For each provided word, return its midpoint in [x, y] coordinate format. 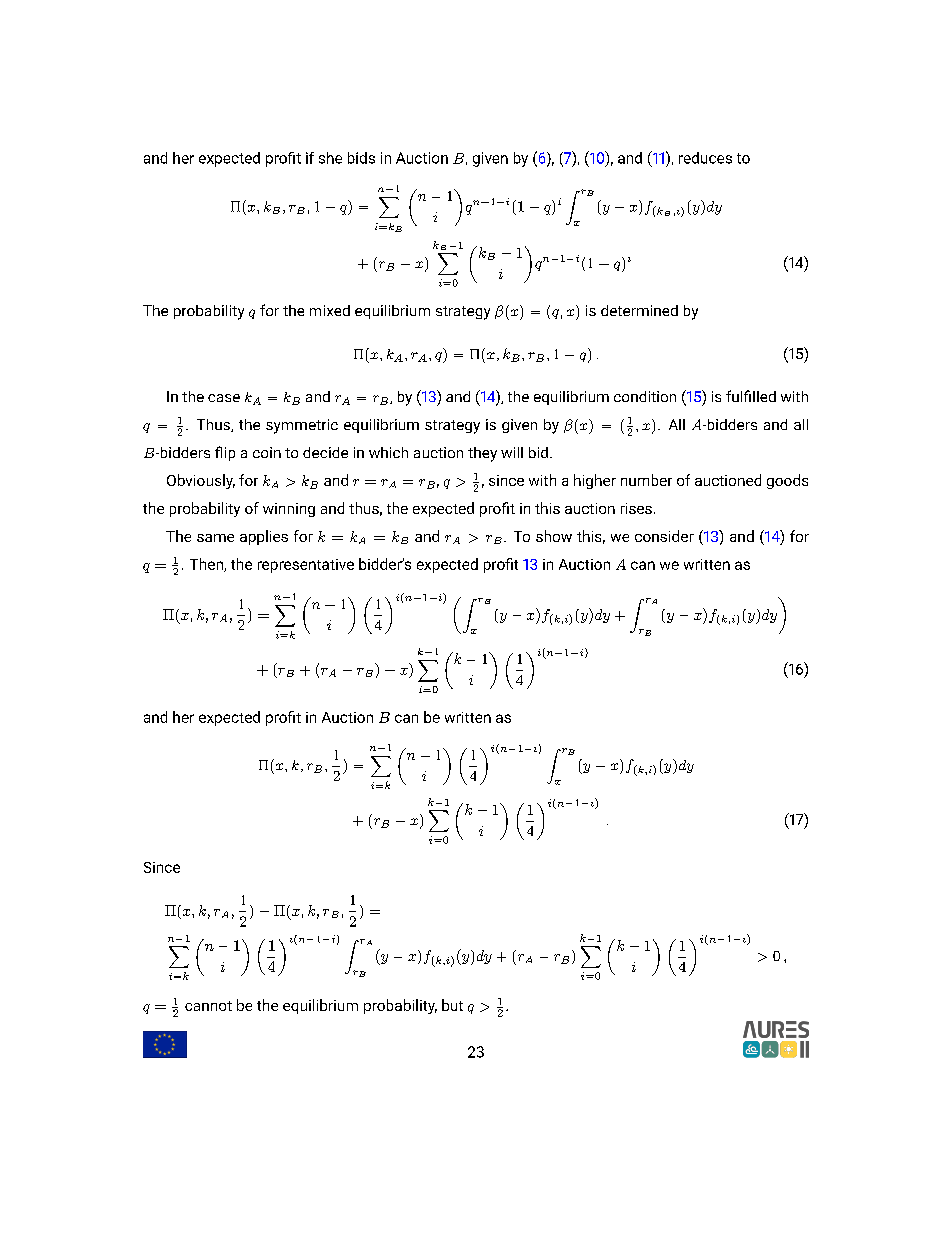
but [452, 1005]
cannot [208, 1006]
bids [361, 158]
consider [664, 536]
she [330, 158]
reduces [705, 158]
